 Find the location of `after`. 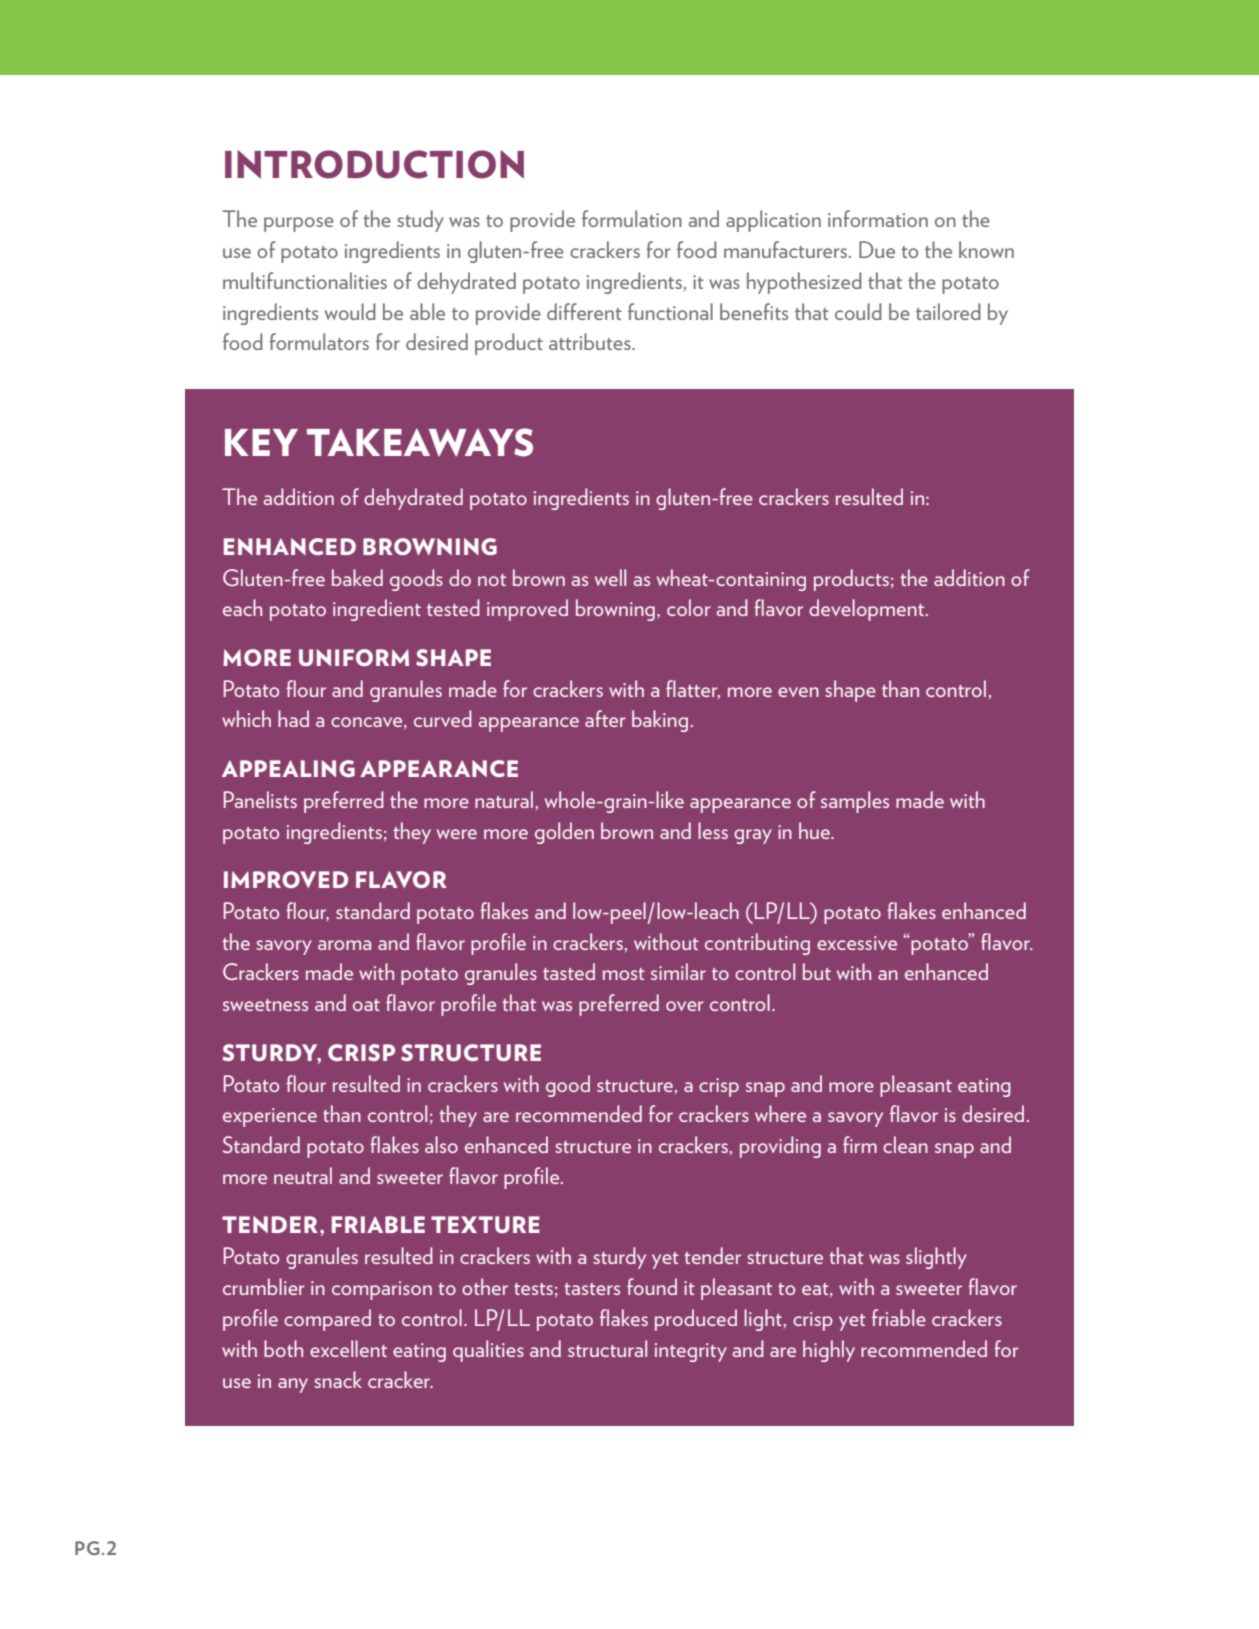

after is located at coordinates (605, 718).
